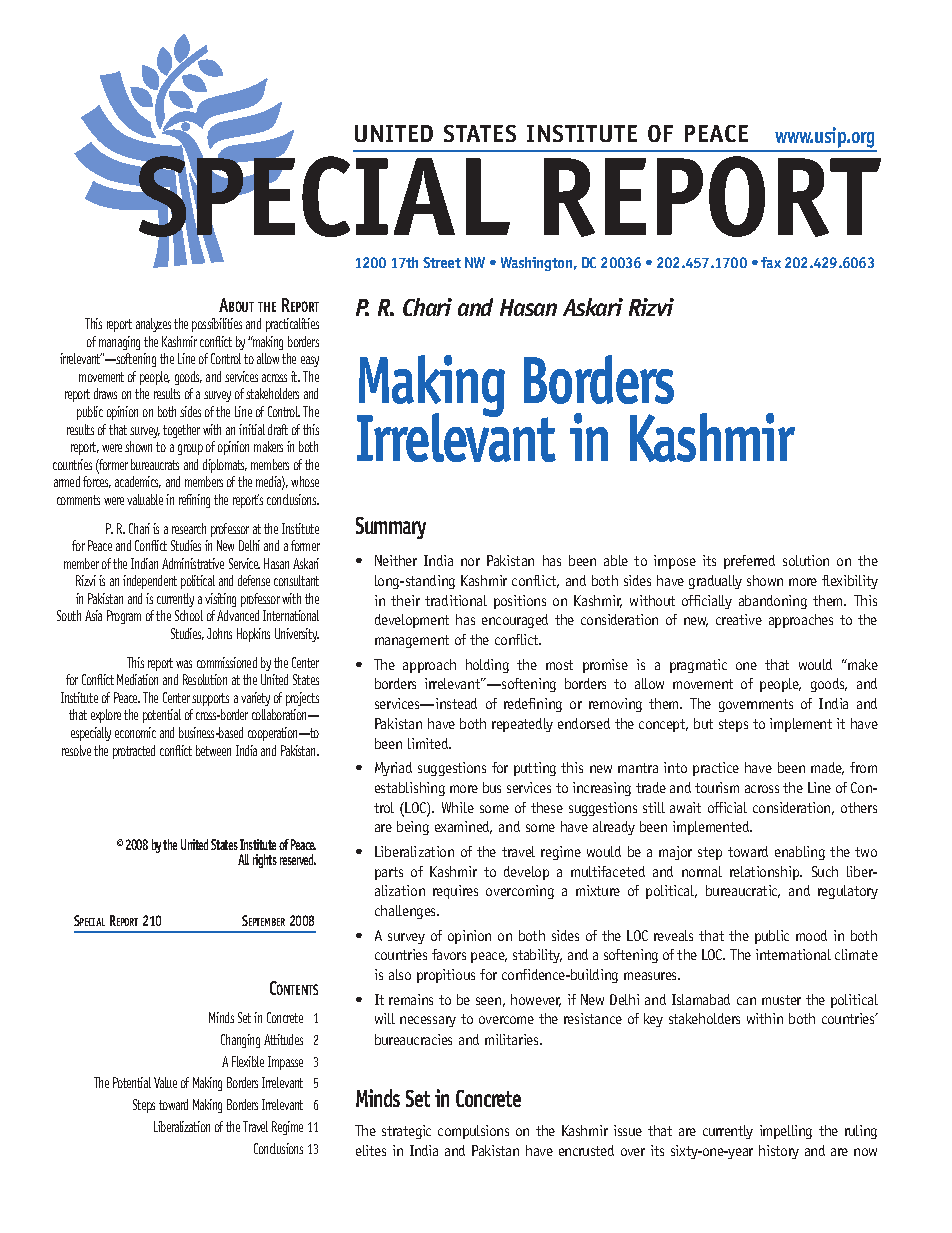 The height and width of the screenshot is (1233, 952). Describe the element at coordinates (786, 1132) in the screenshot. I see `impelling` at that location.
